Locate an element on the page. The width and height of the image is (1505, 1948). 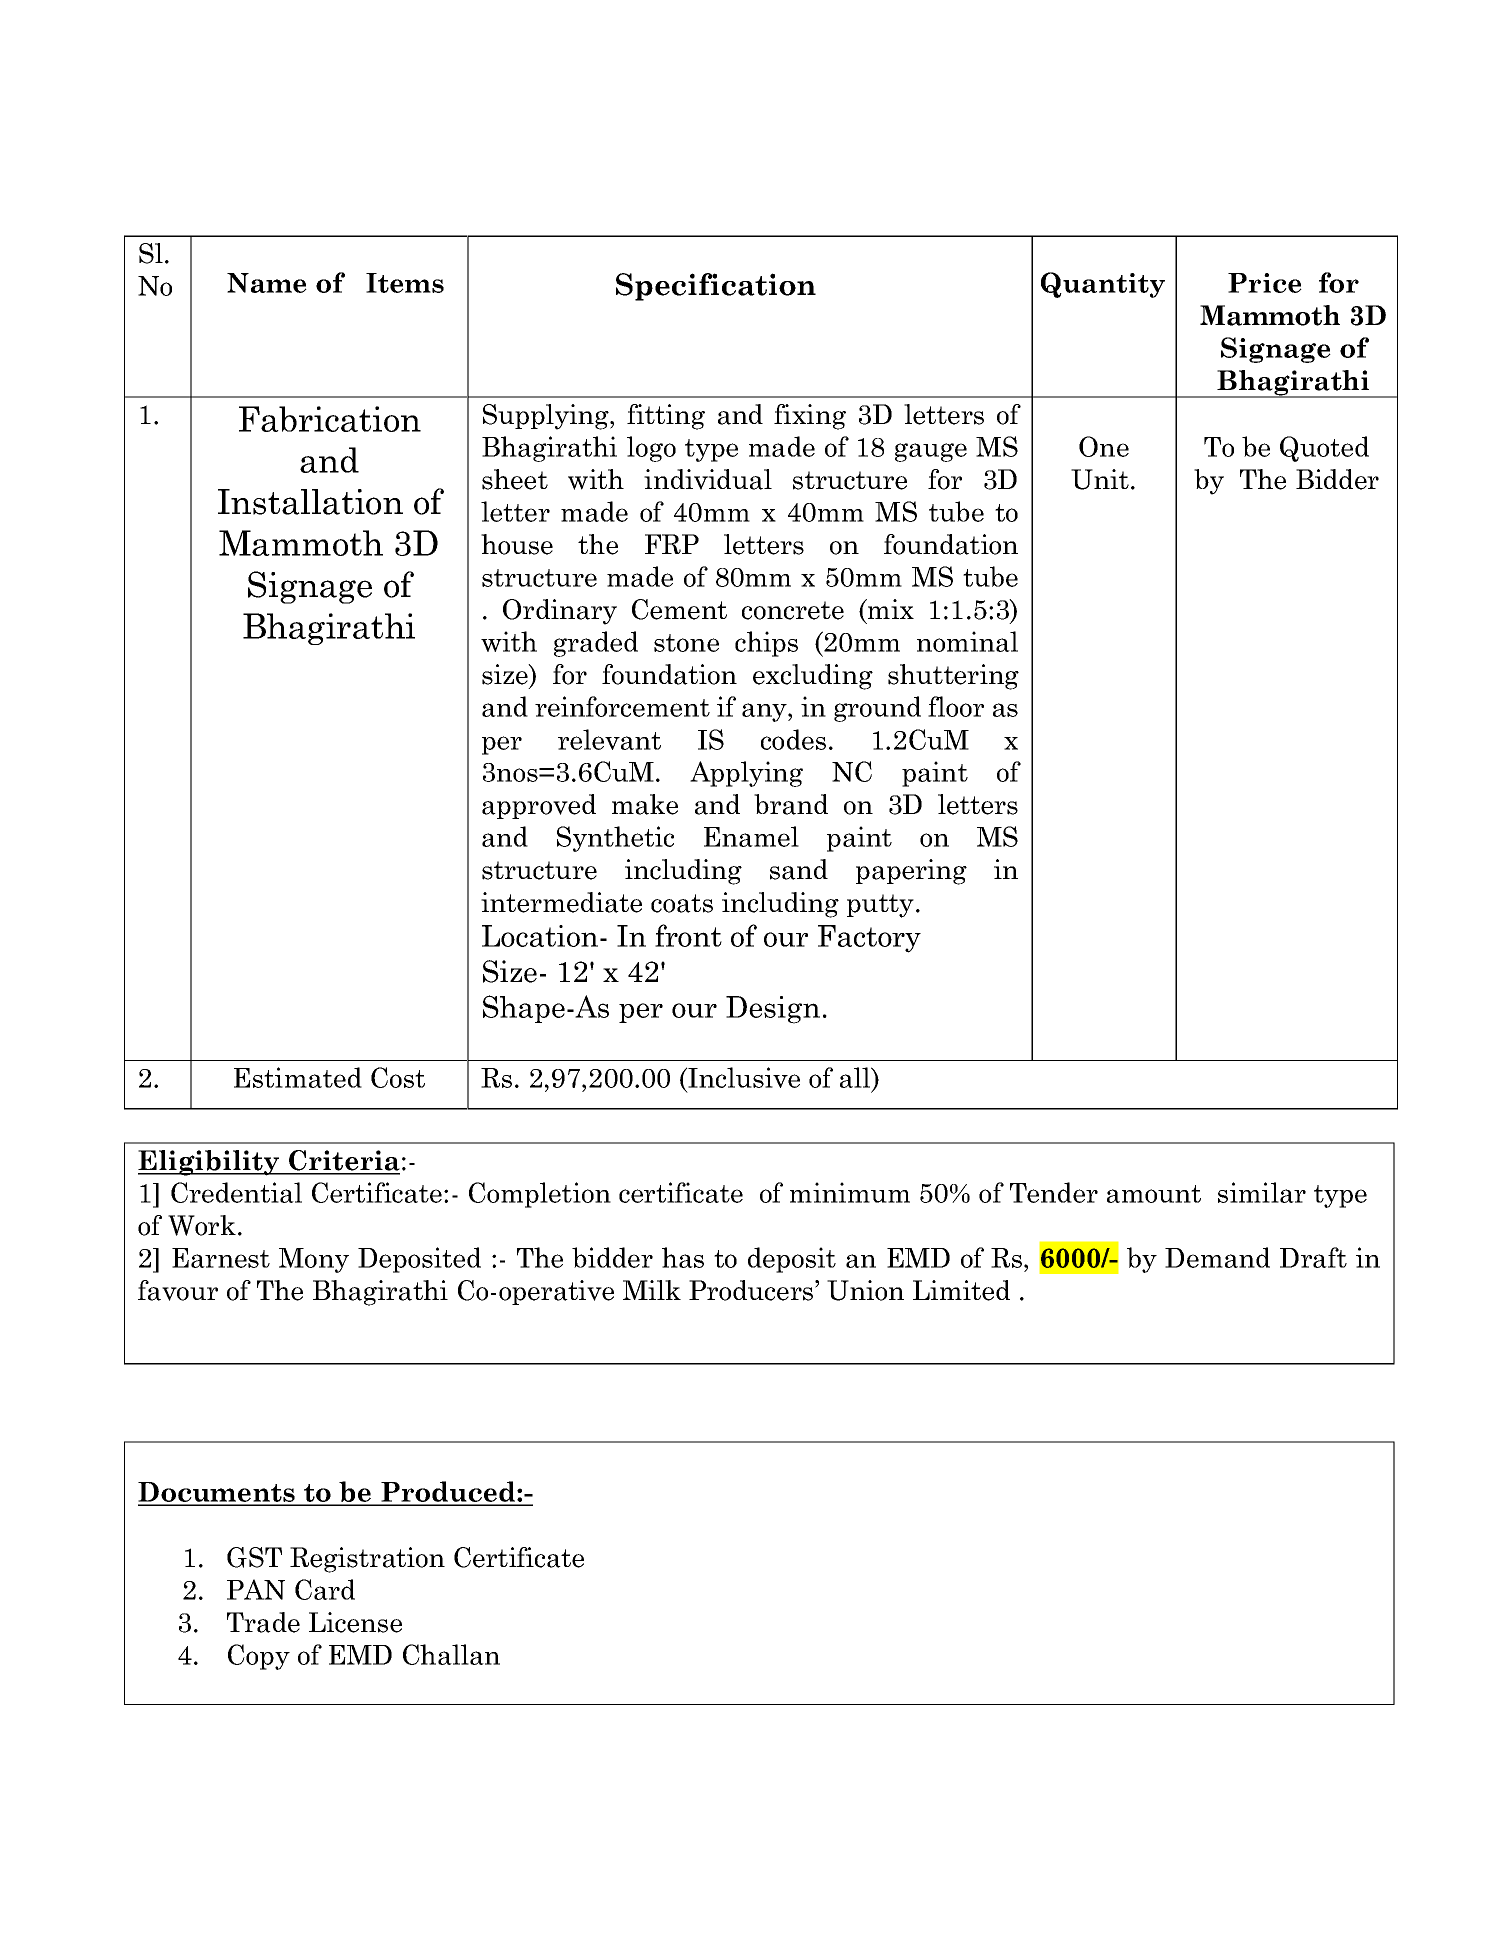
nominal is located at coordinates (967, 641).
